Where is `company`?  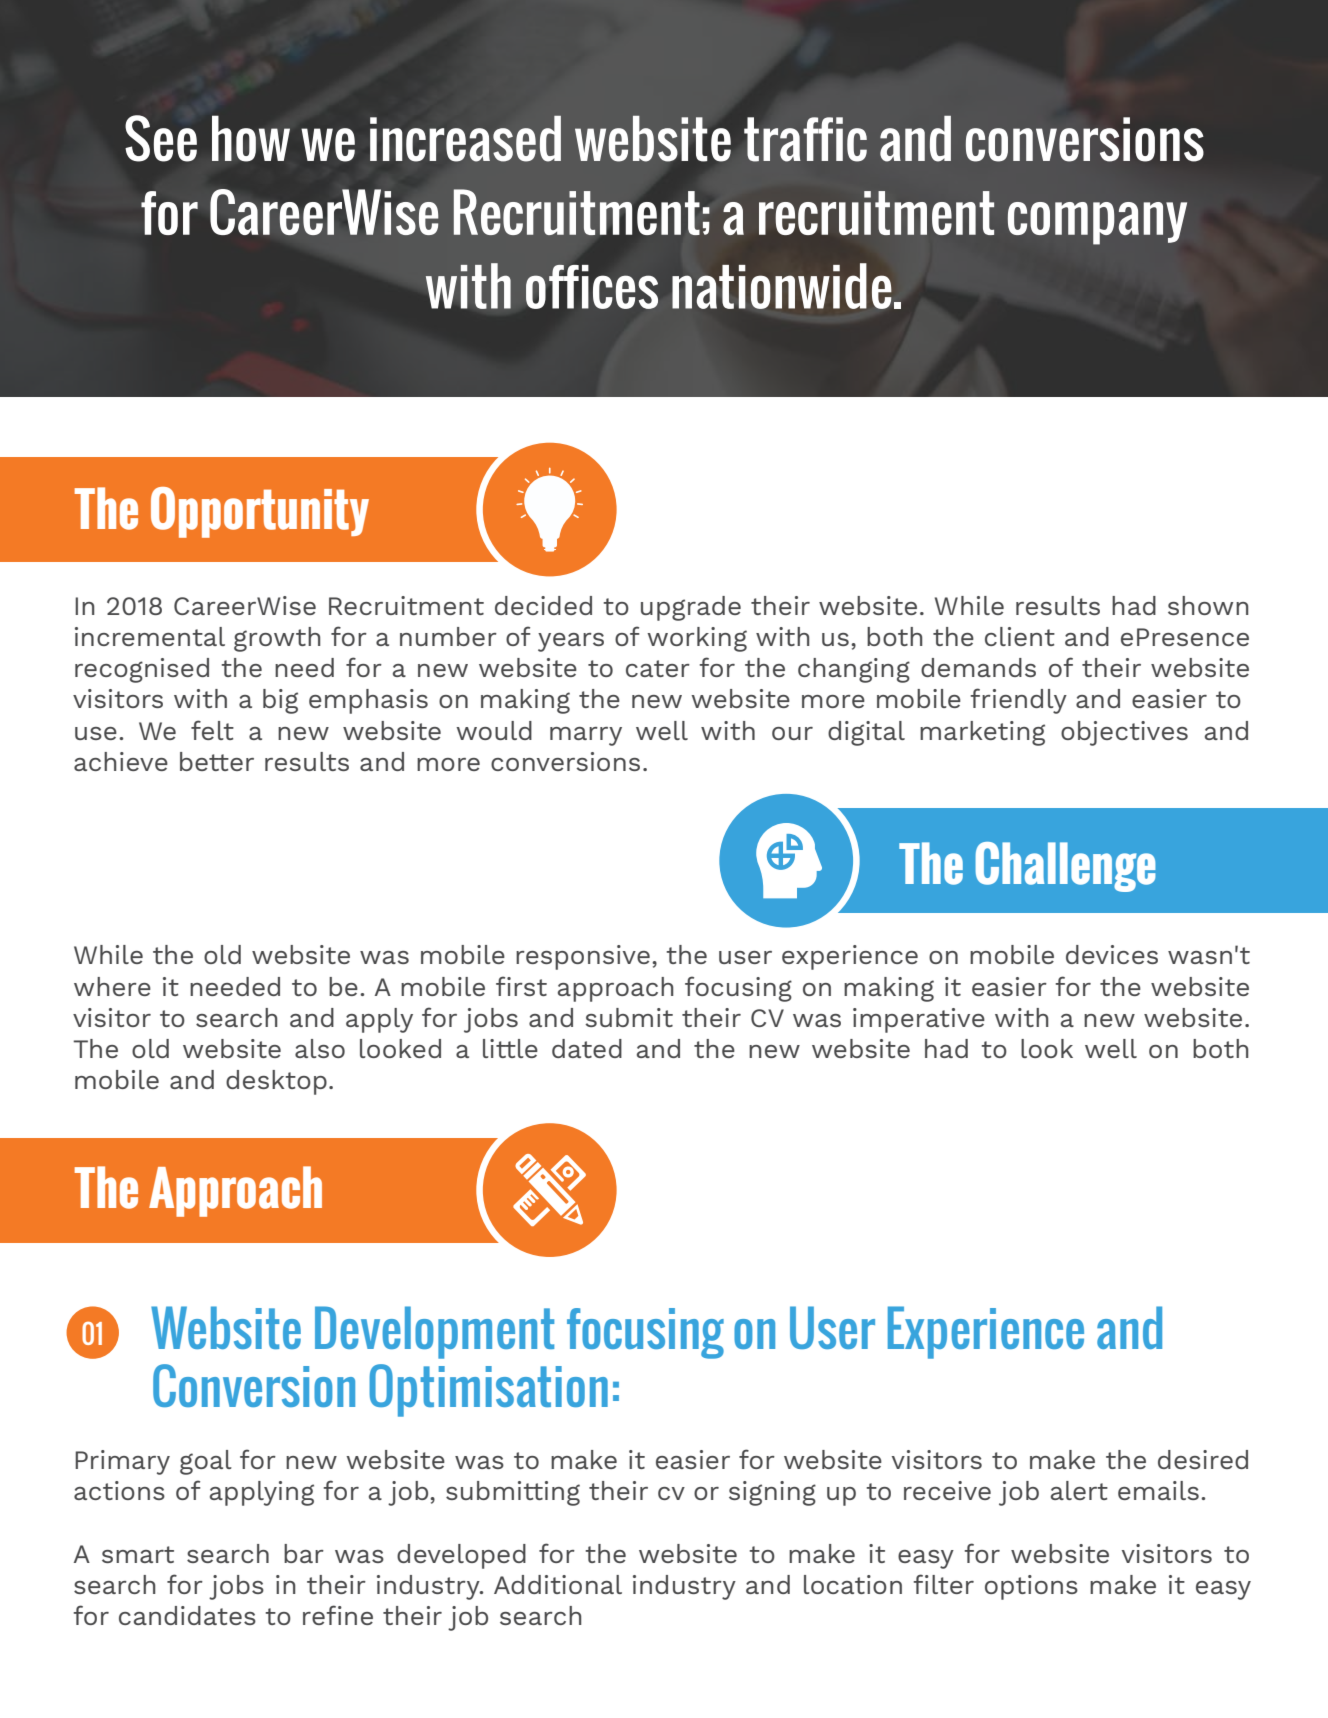 company is located at coordinates (1097, 223).
